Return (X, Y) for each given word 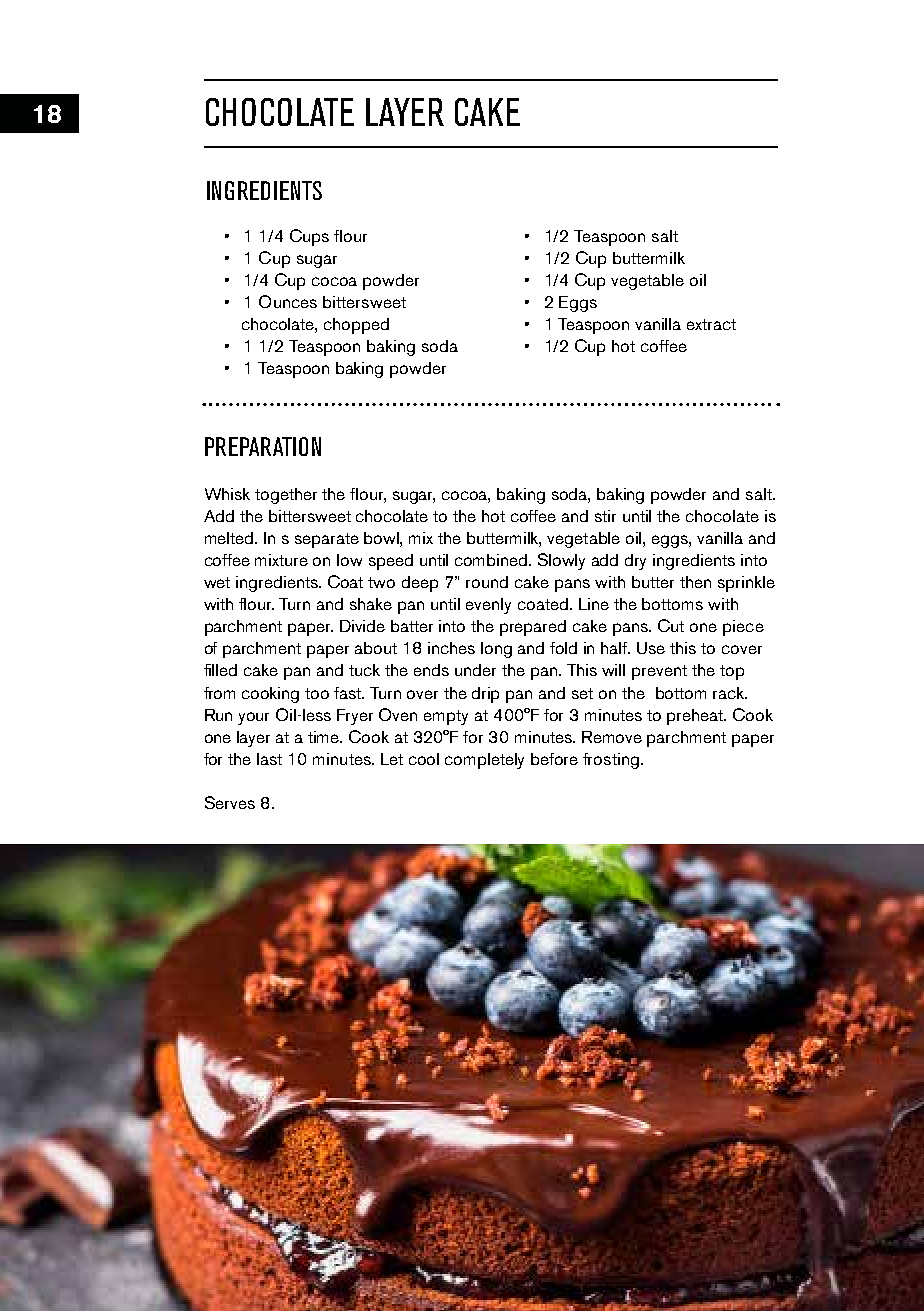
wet (217, 582)
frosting (611, 761)
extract (711, 324)
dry (635, 562)
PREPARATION (263, 446)
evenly (488, 606)
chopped (356, 326)
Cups (309, 237)
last (269, 759)
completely (484, 761)
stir (605, 516)
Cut (671, 625)
